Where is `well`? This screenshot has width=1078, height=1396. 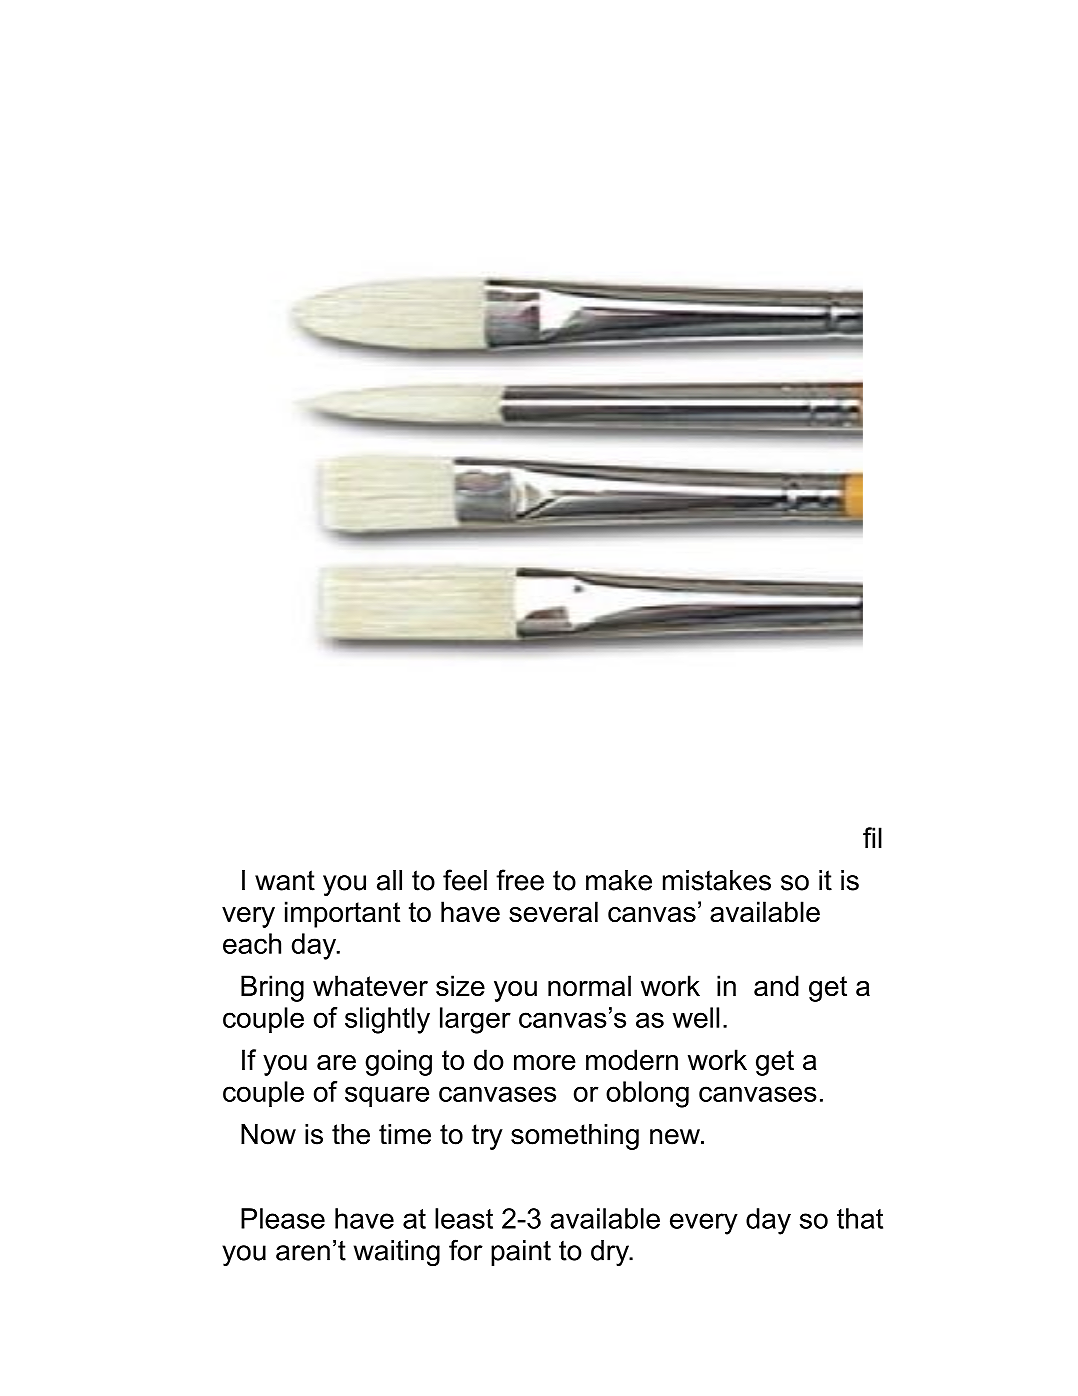 well is located at coordinates (696, 1017).
